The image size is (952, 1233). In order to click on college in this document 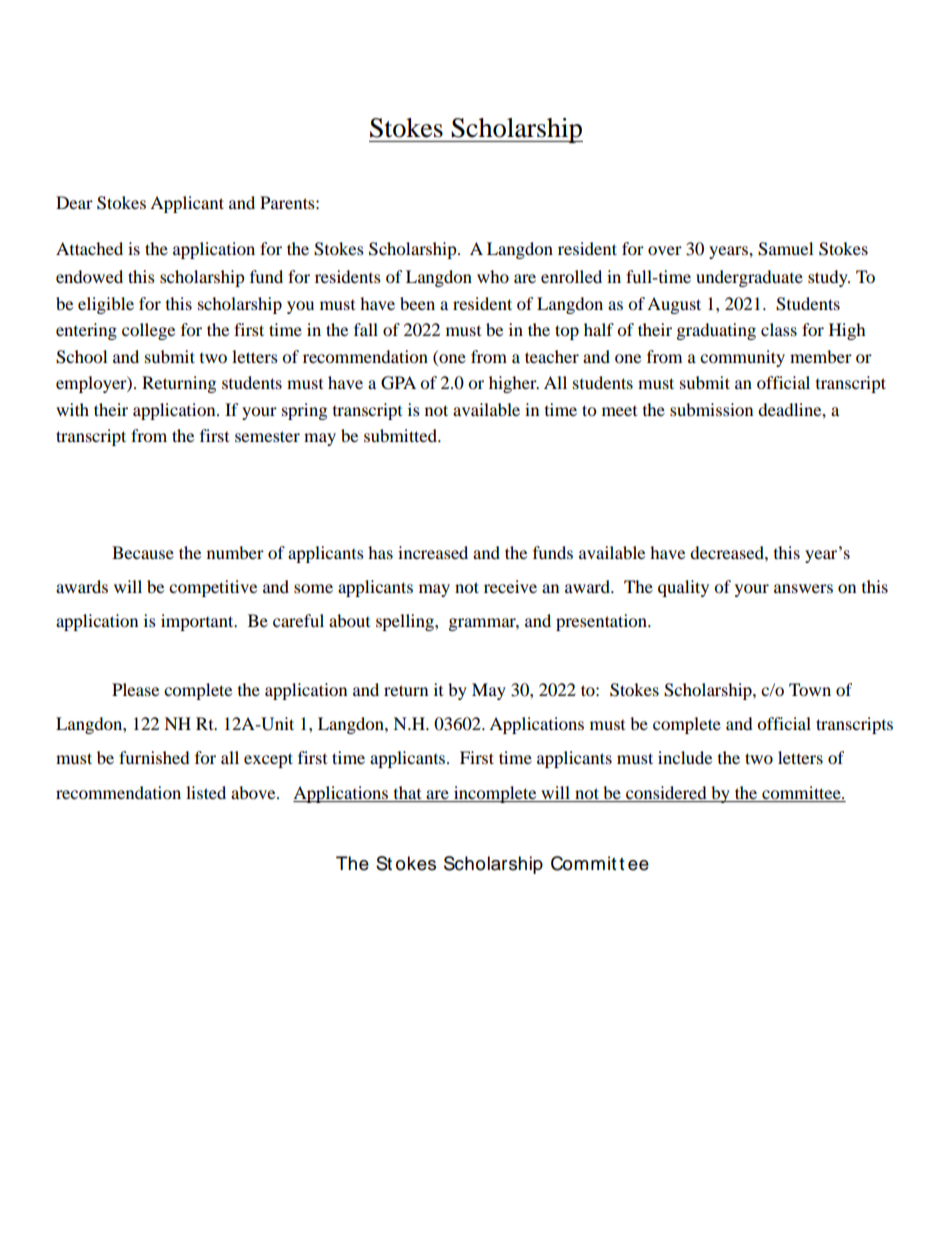, I will do `click(148, 331)`.
